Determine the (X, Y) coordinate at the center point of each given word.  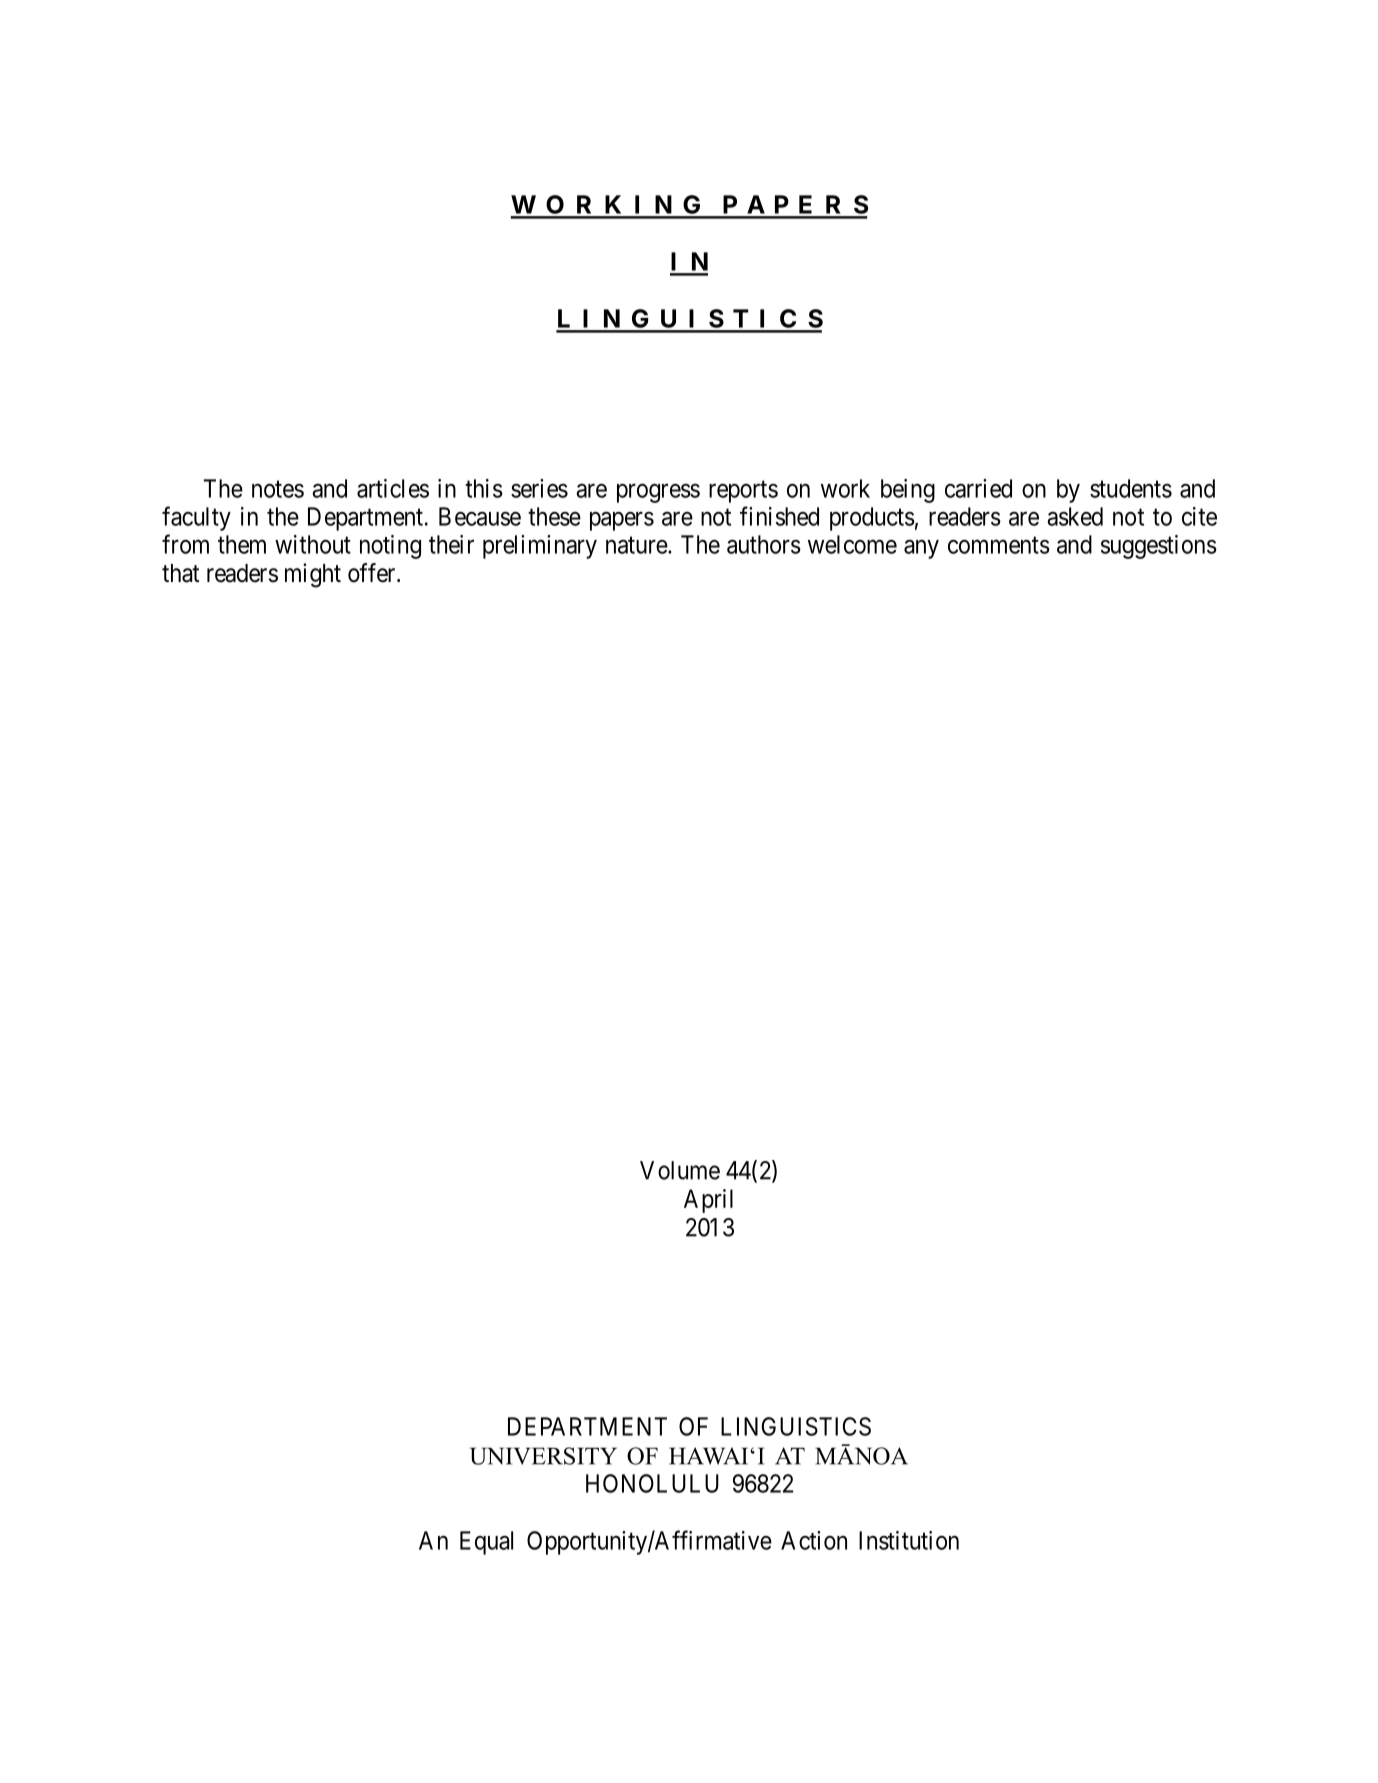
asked (1075, 516)
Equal (486, 1543)
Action (814, 1540)
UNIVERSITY (543, 1456)
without (313, 544)
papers (622, 521)
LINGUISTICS (796, 1426)
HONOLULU (652, 1483)
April (708, 1201)
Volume (680, 1170)
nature (637, 545)
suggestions (1159, 547)
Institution (909, 1540)
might (313, 575)
